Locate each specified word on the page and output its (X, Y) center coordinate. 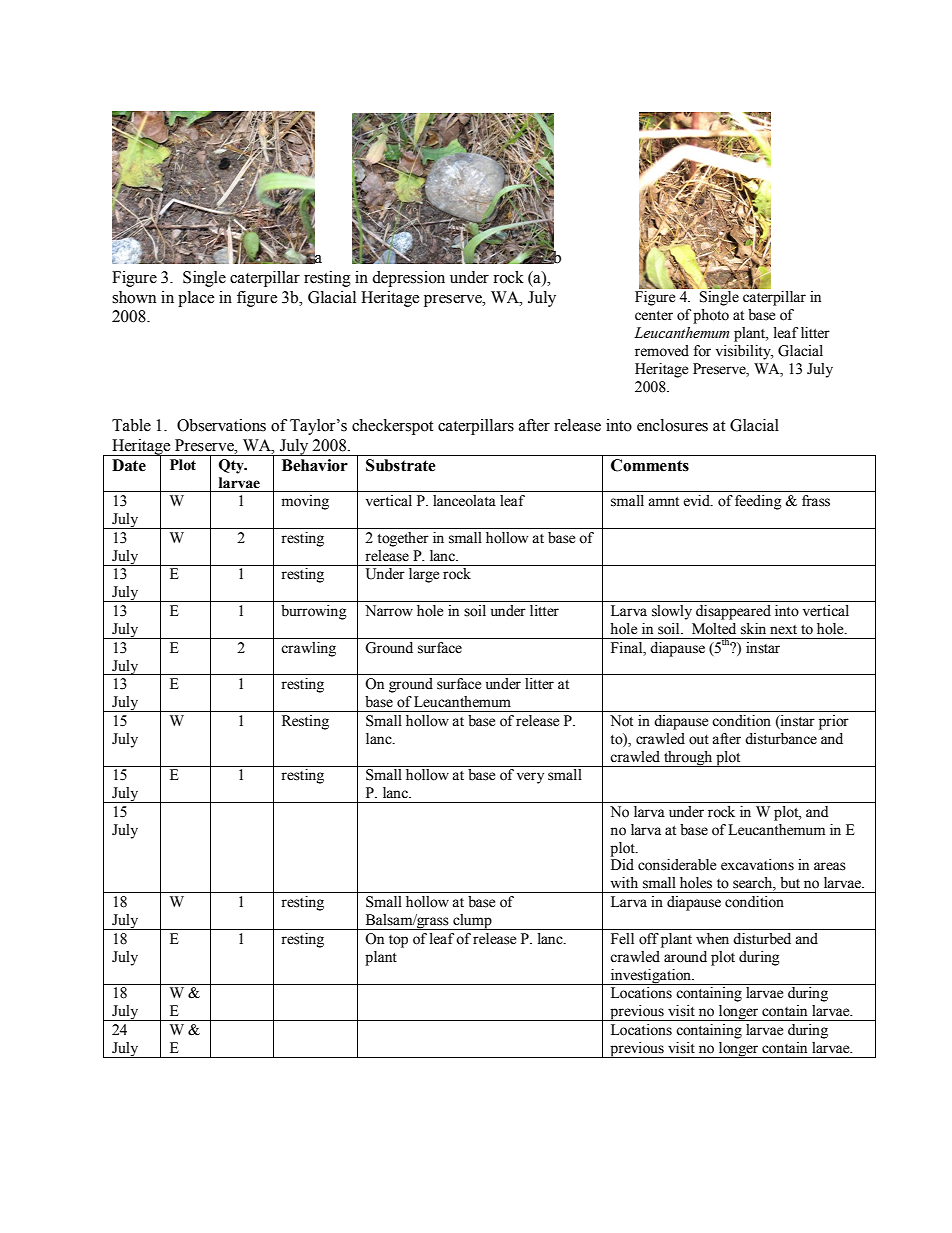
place (196, 299)
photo (711, 316)
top (398, 941)
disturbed (762, 939)
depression (408, 279)
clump (472, 922)
